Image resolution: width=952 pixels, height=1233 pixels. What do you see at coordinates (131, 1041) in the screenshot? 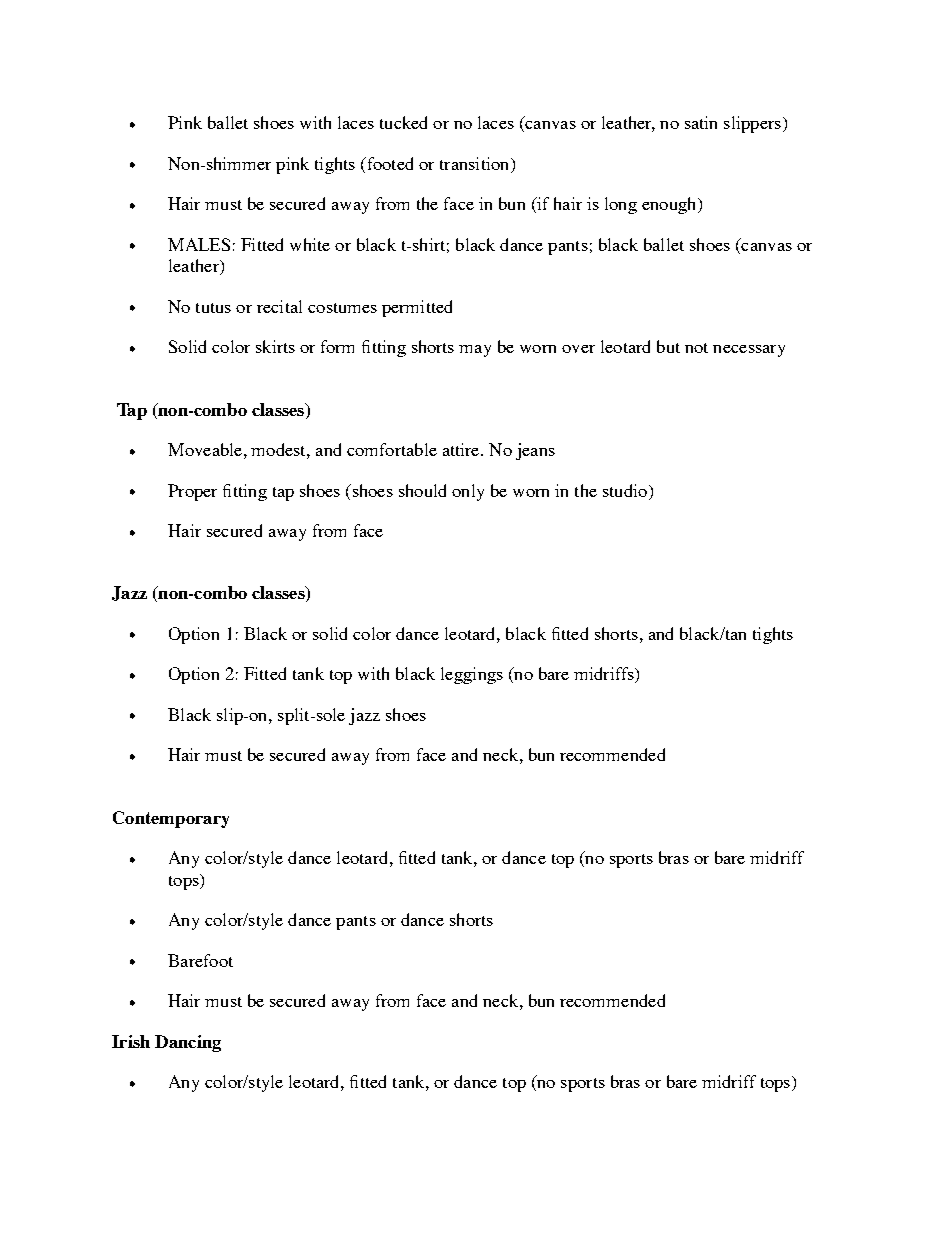
I see `Irish` at bounding box center [131, 1041].
